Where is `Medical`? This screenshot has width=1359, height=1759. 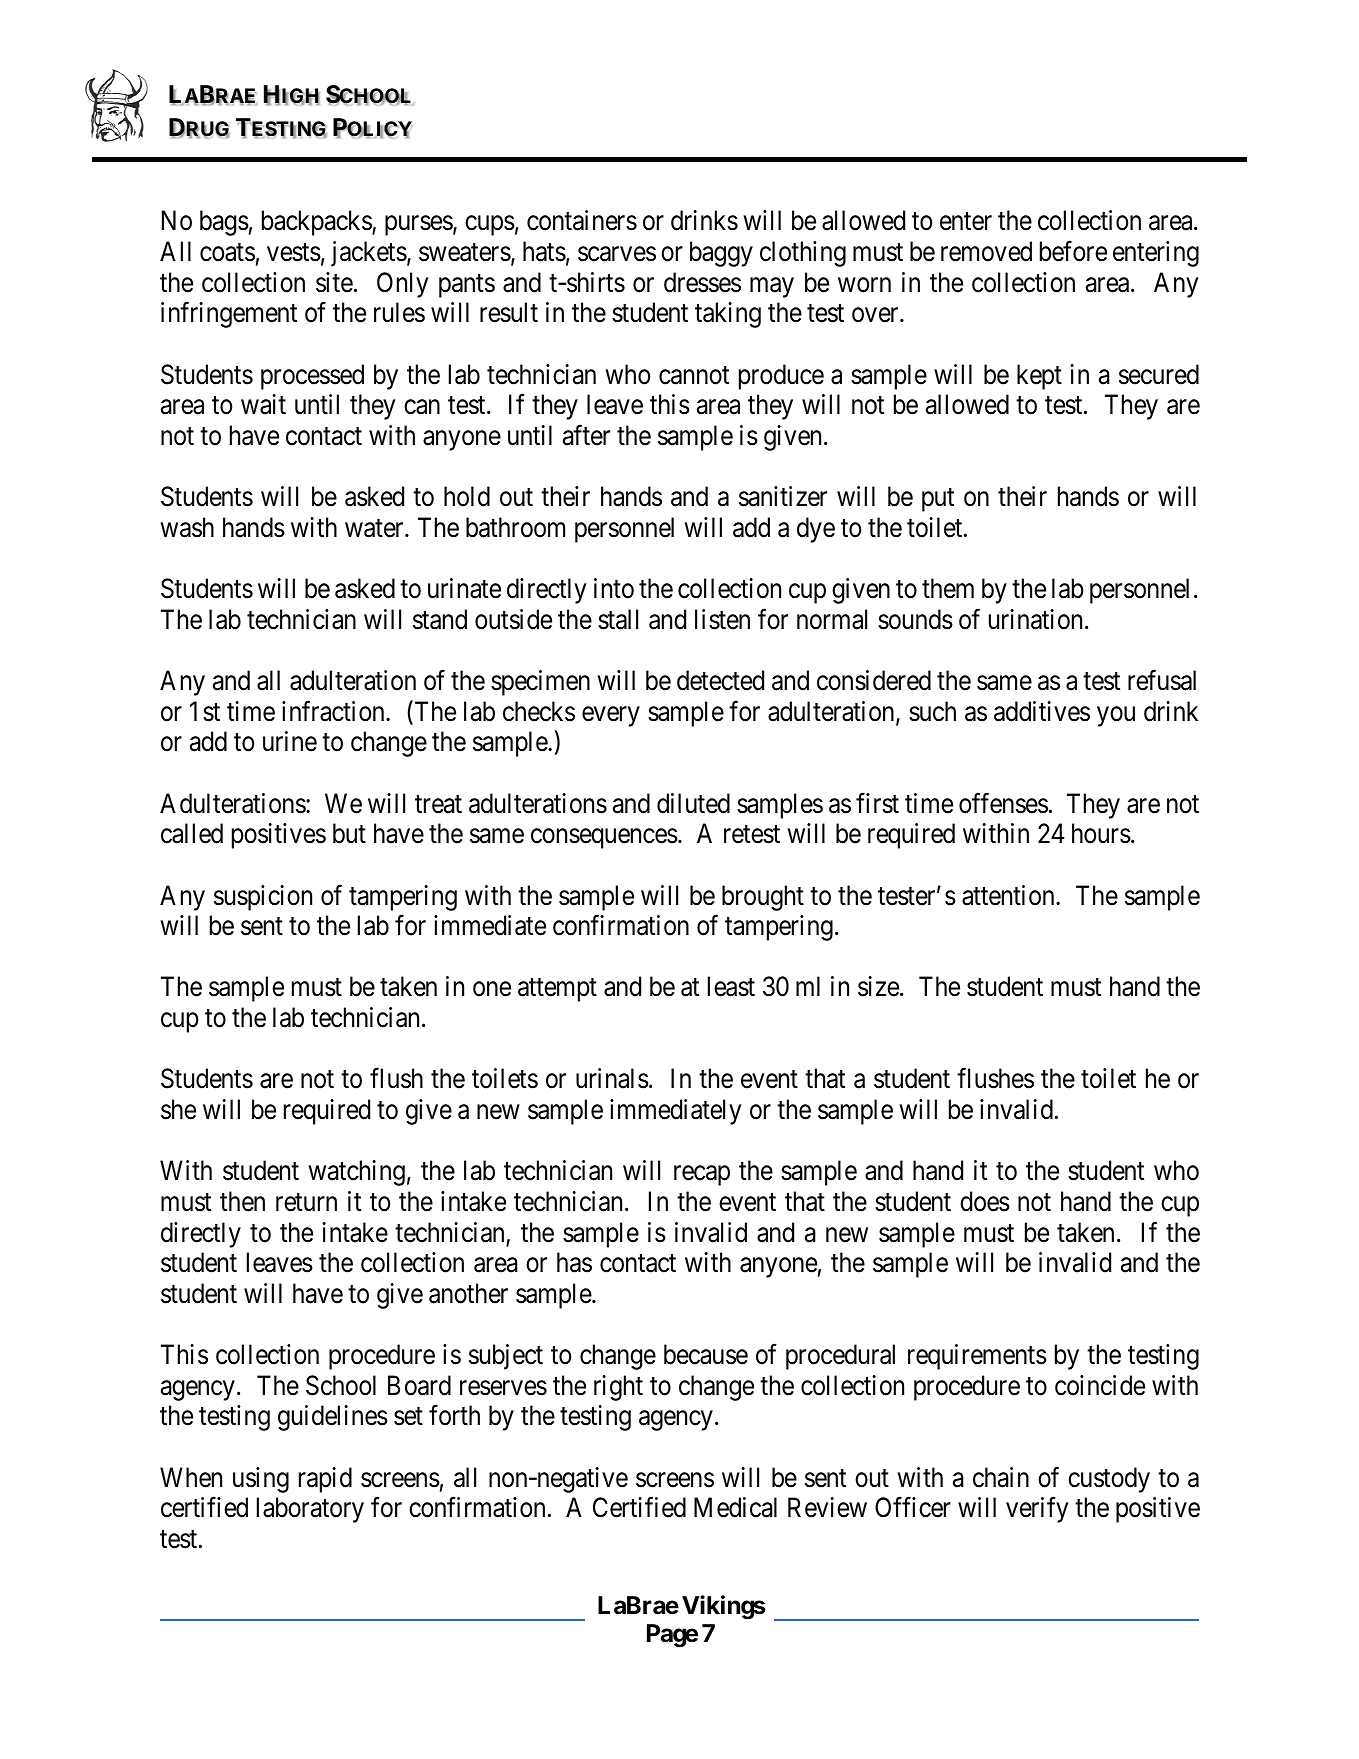 Medical is located at coordinates (735, 1507).
